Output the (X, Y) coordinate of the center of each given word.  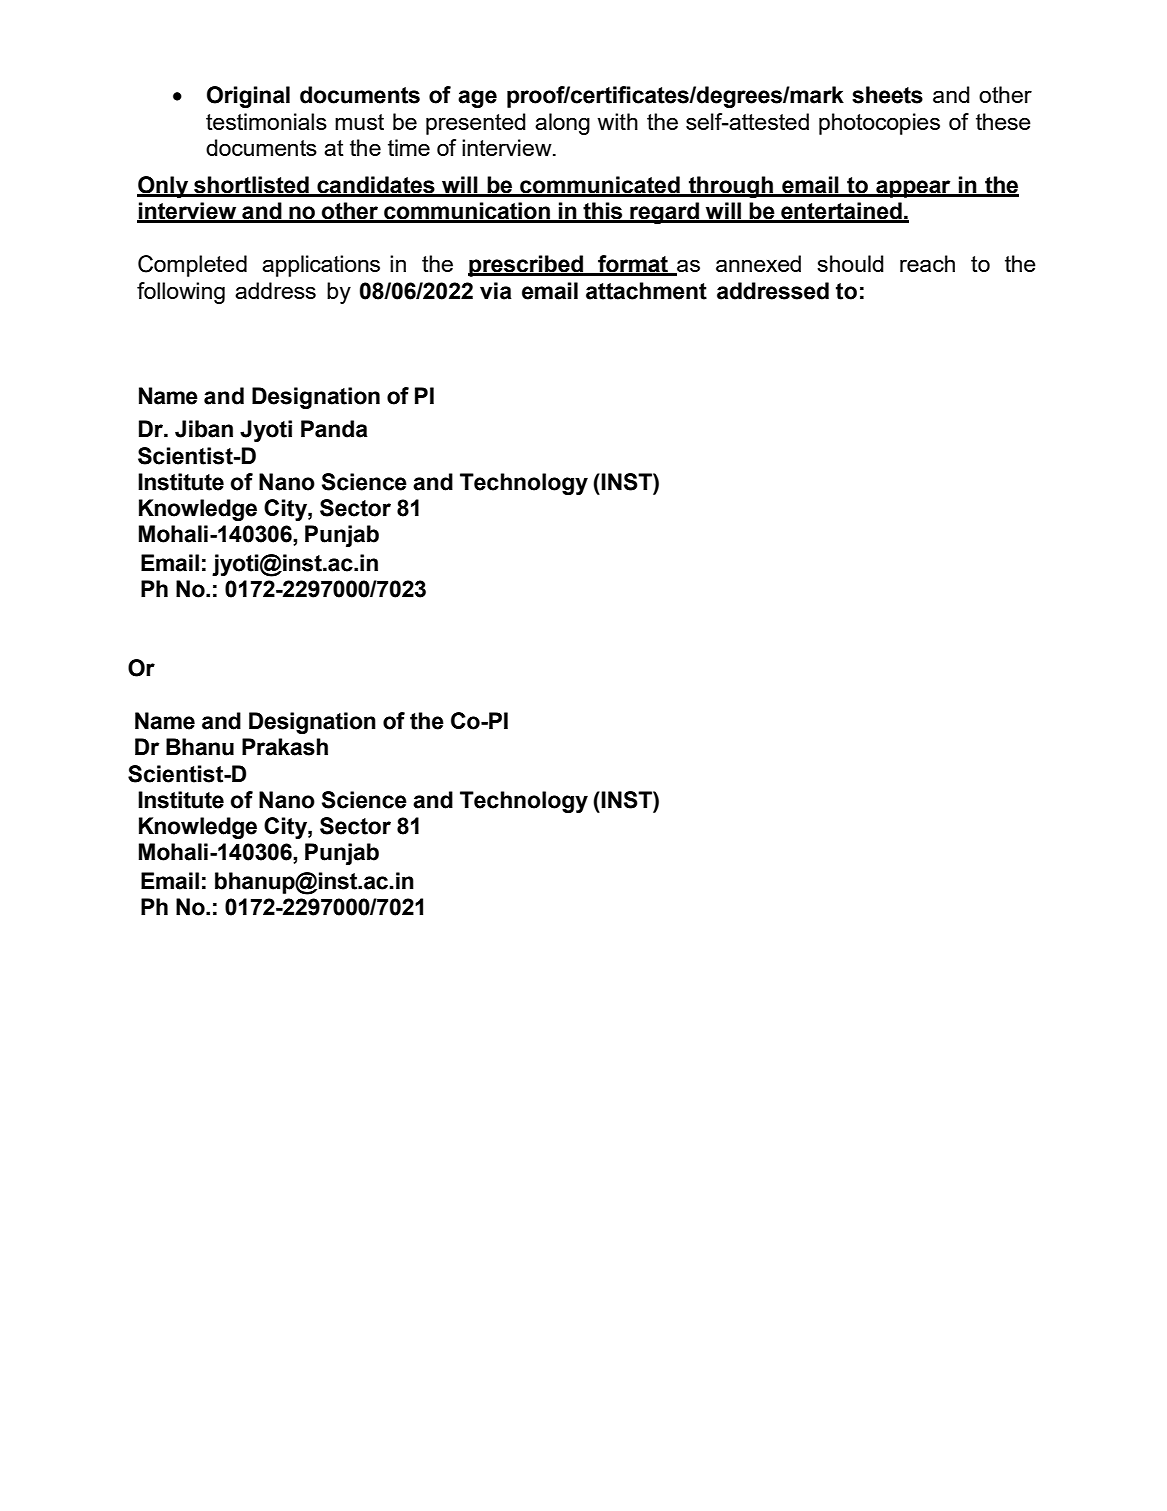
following (181, 293)
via (496, 291)
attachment (646, 291)
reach (927, 263)
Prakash (285, 747)
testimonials (266, 121)
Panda (334, 429)
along (562, 124)
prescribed (526, 266)
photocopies (879, 124)
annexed (758, 263)
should (850, 263)
